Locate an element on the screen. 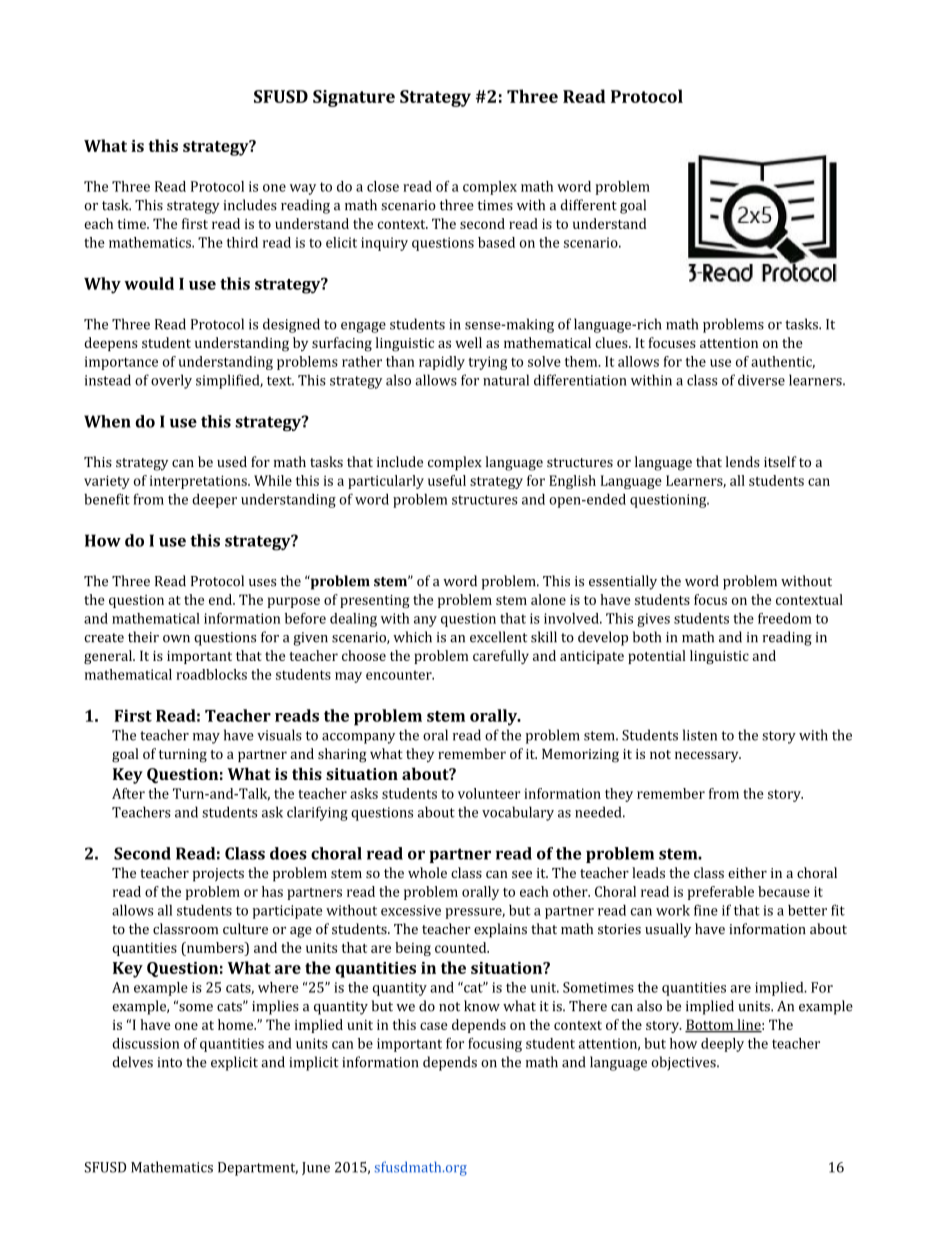  into is located at coordinates (169, 1062).
